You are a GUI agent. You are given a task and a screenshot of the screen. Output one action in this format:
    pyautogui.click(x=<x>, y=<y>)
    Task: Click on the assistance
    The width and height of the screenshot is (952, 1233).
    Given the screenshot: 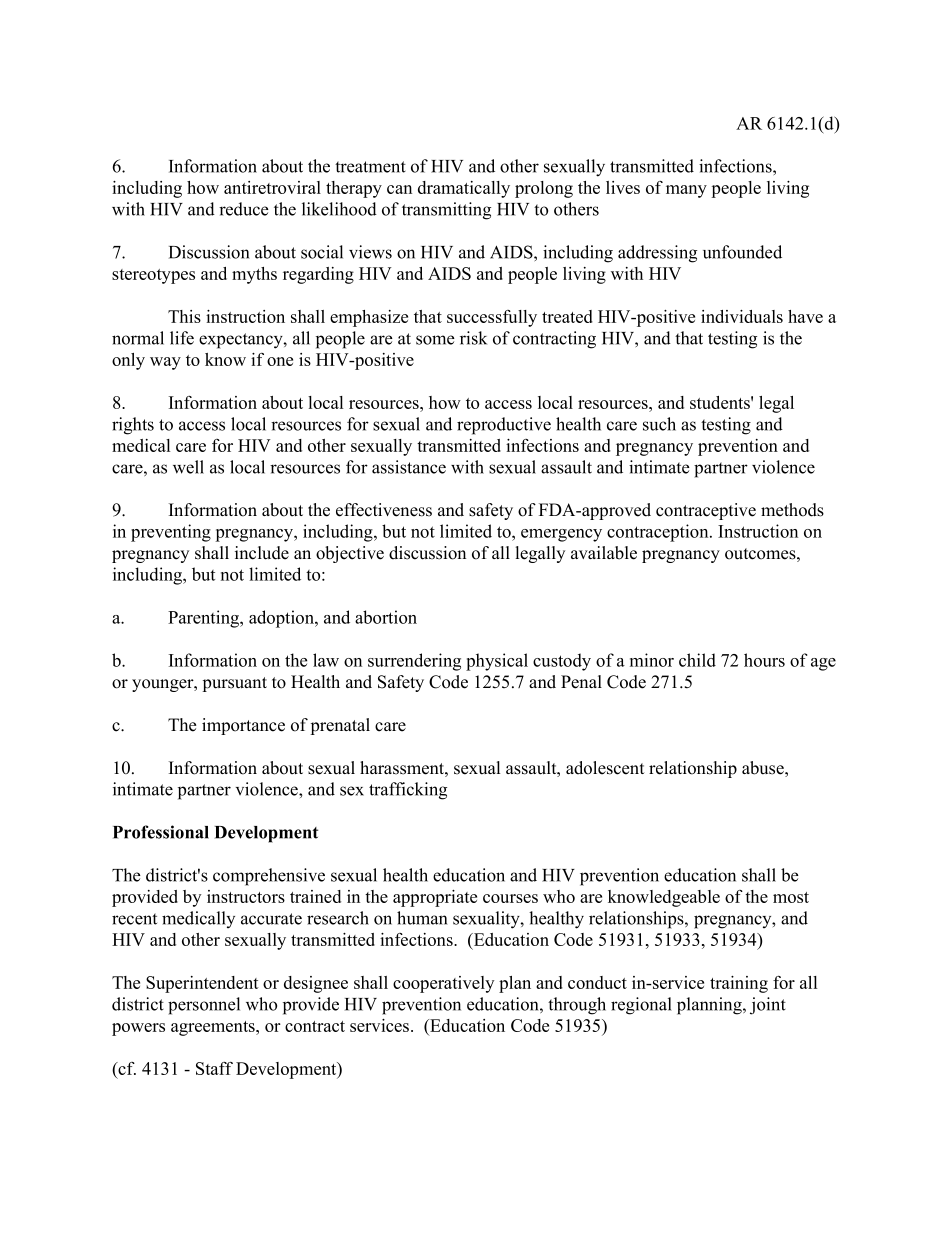 What is the action you would take?
    pyautogui.click(x=409, y=467)
